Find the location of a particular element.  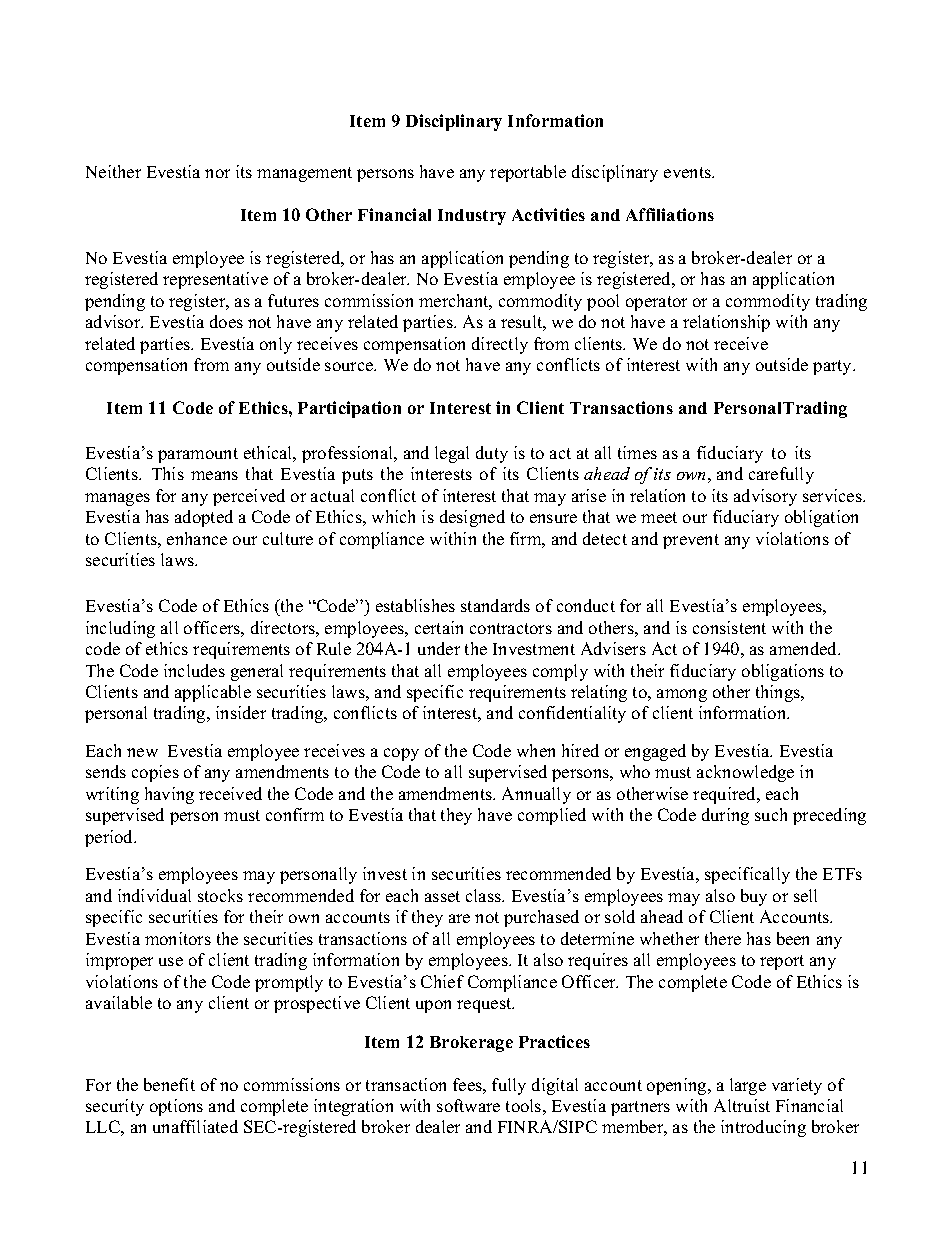

nor is located at coordinates (217, 173).
